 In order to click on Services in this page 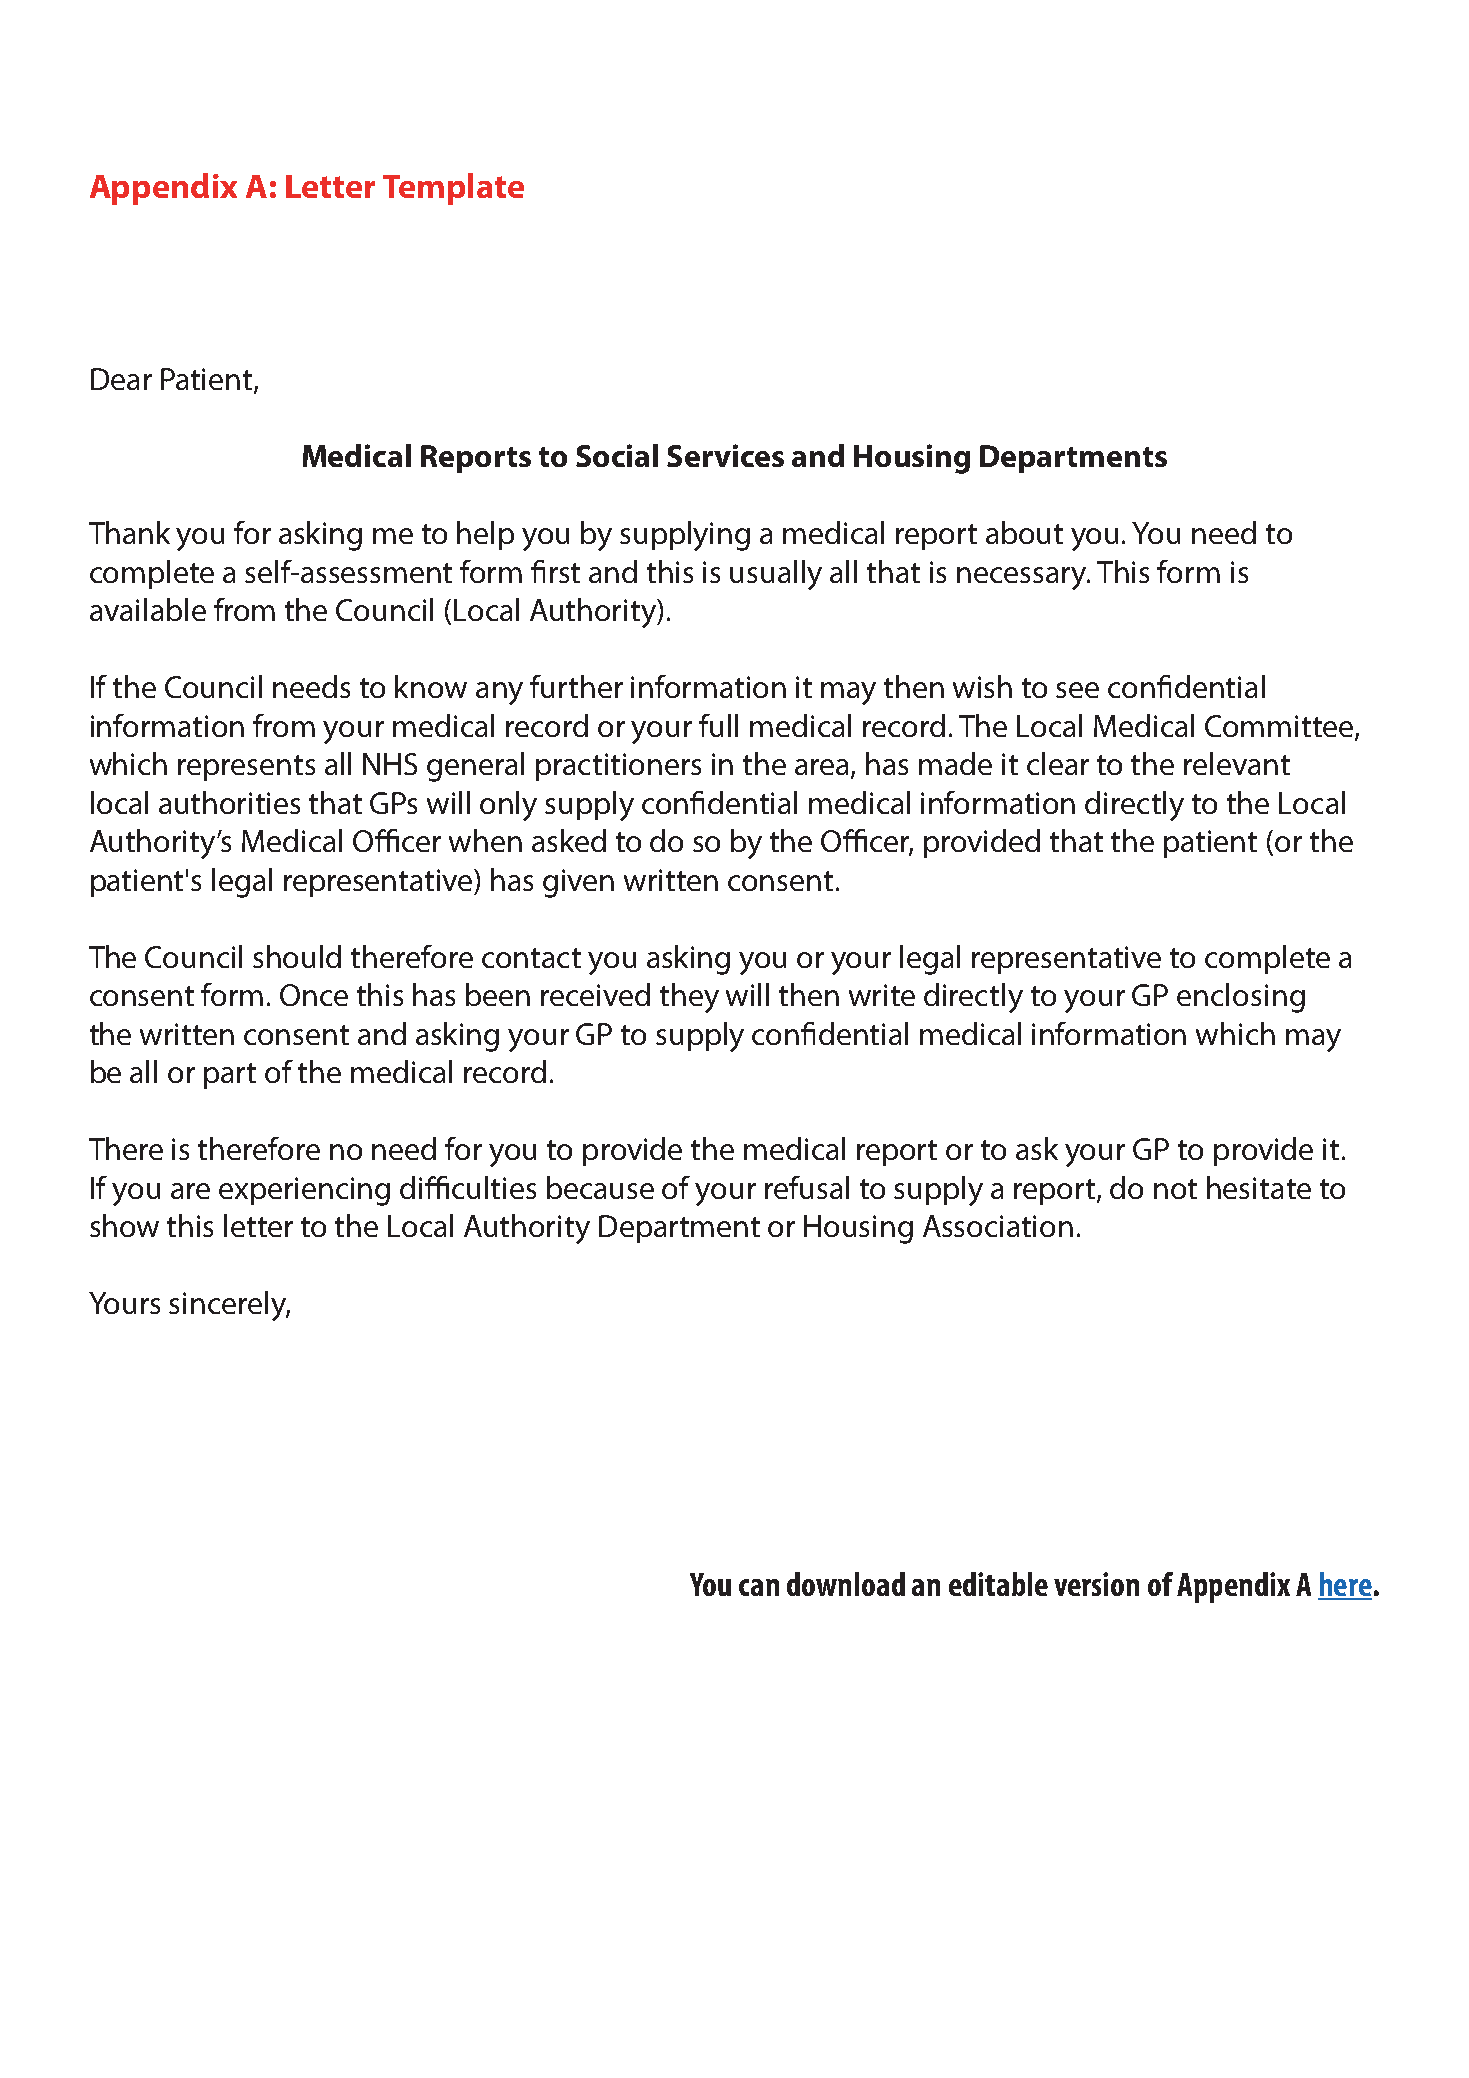, I will do `click(725, 455)`.
